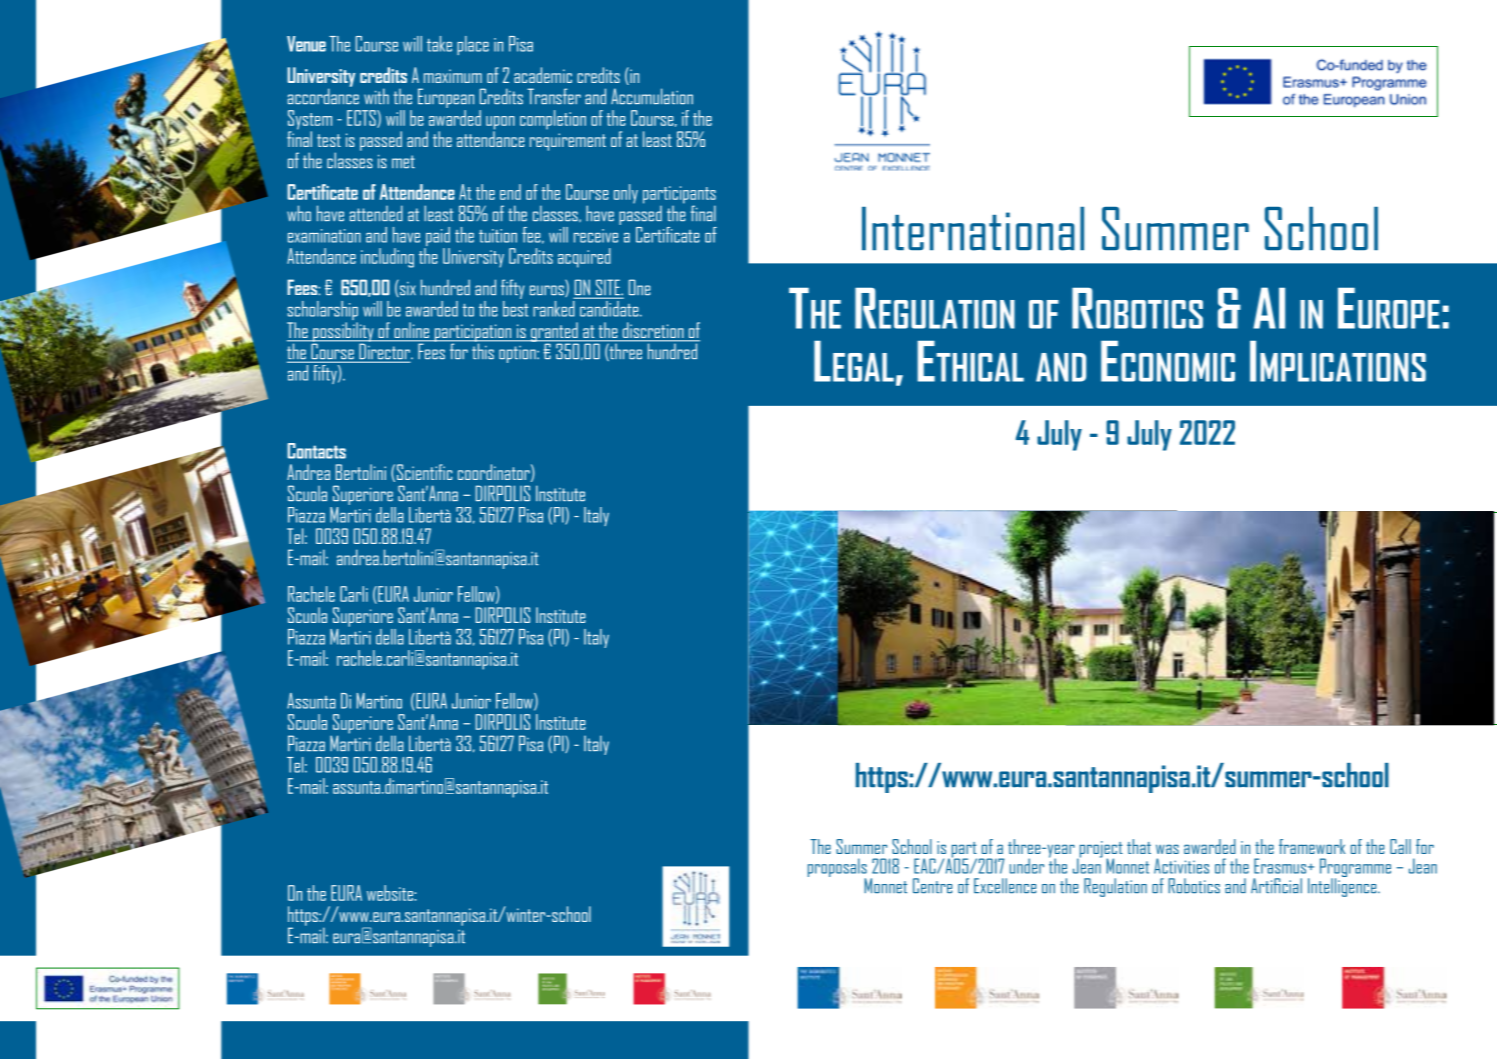 Image resolution: width=1497 pixels, height=1059 pixels. Describe the element at coordinates (837, 869) in the screenshot. I see `proposals` at that location.
